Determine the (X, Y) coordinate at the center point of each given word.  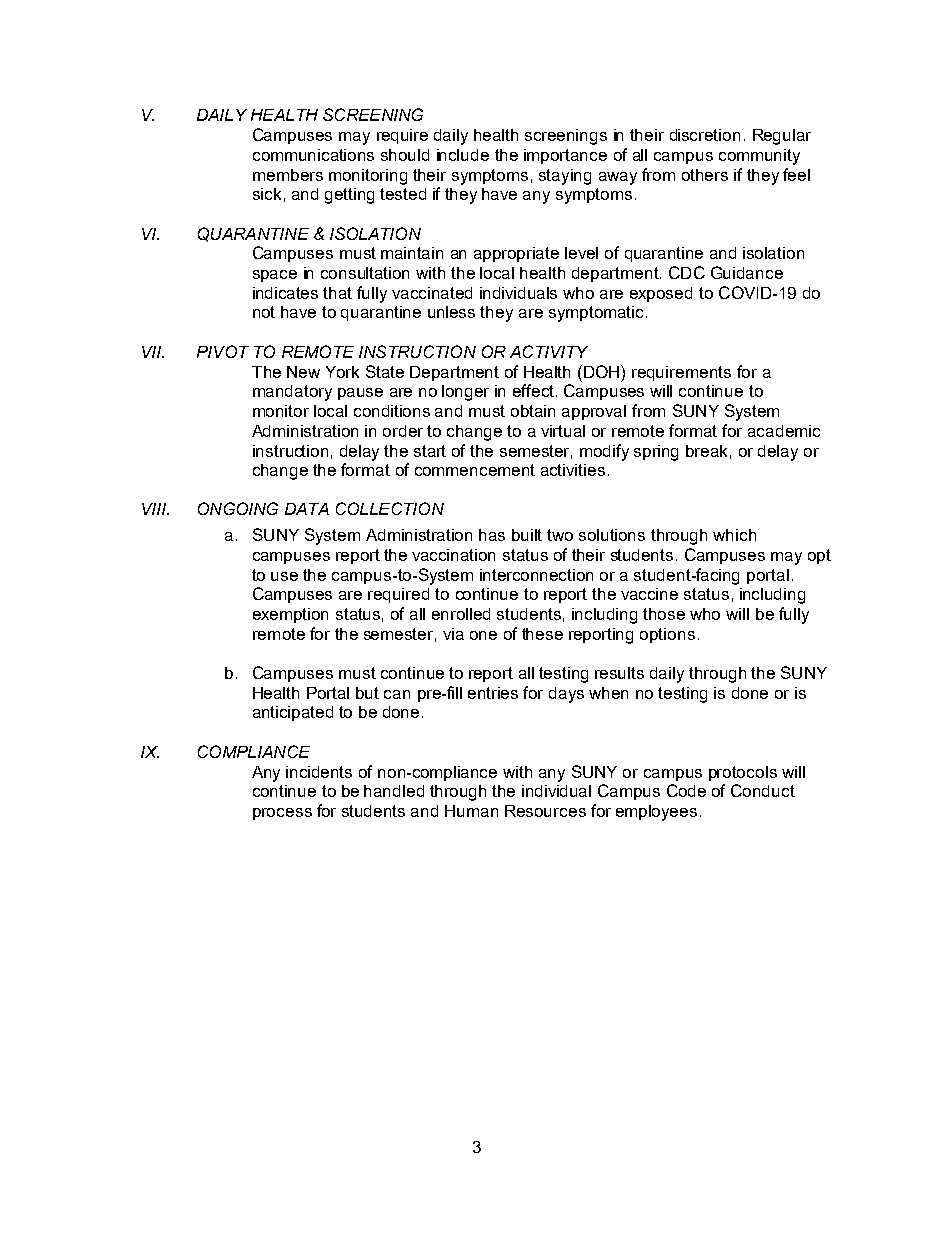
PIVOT (223, 351)
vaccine (649, 594)
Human (471, 811)
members (288, 175)
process (282, 814)
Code (686, 790)
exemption (290, 615)
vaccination (453, 555)
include (463, 155)
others (705, 175)
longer (465, 393)
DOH (603, 371)
